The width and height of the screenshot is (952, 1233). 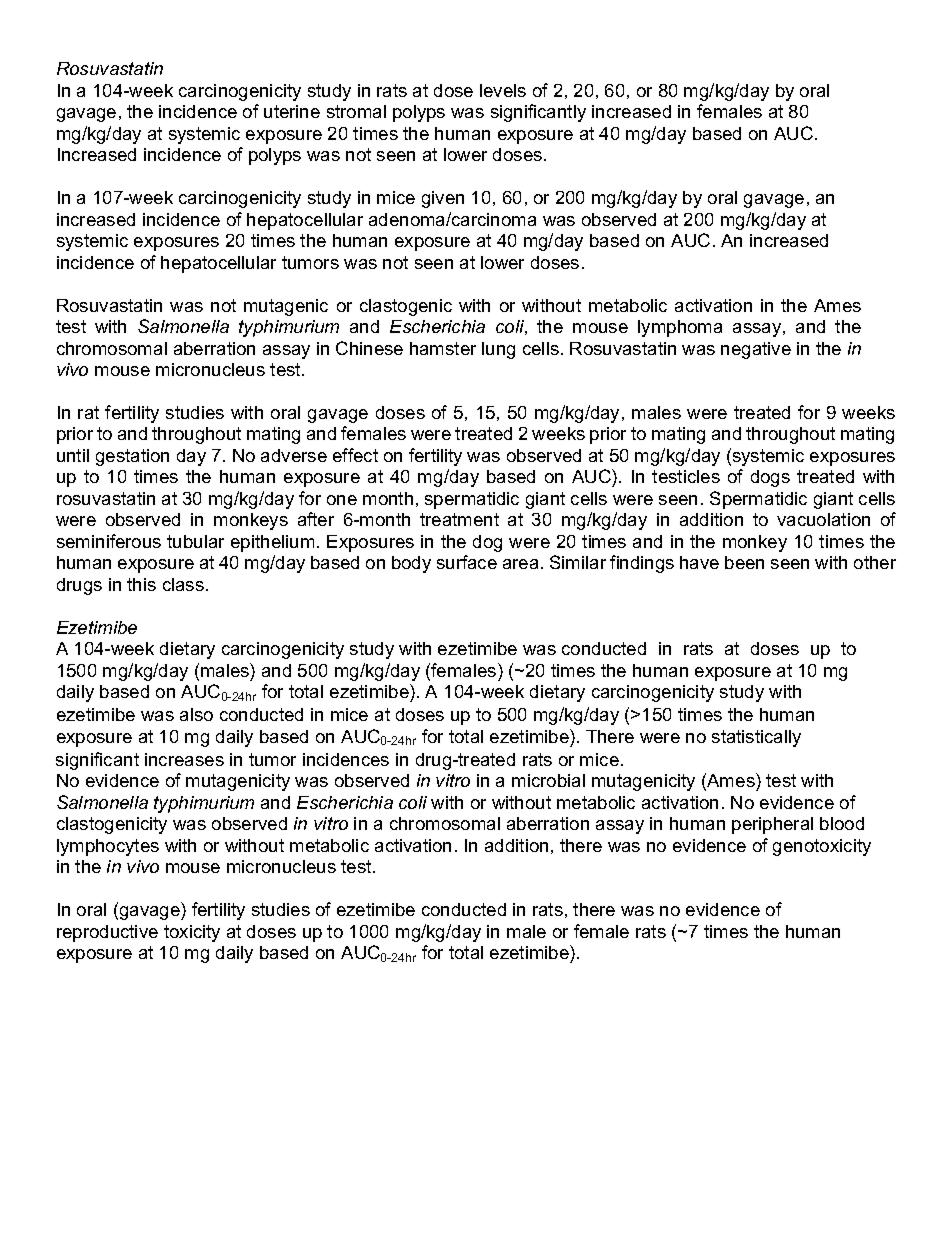 What do you see at coordinates (107, 933) in the screenshot?
I see `reproductive` at bounding box center [107, 933].
